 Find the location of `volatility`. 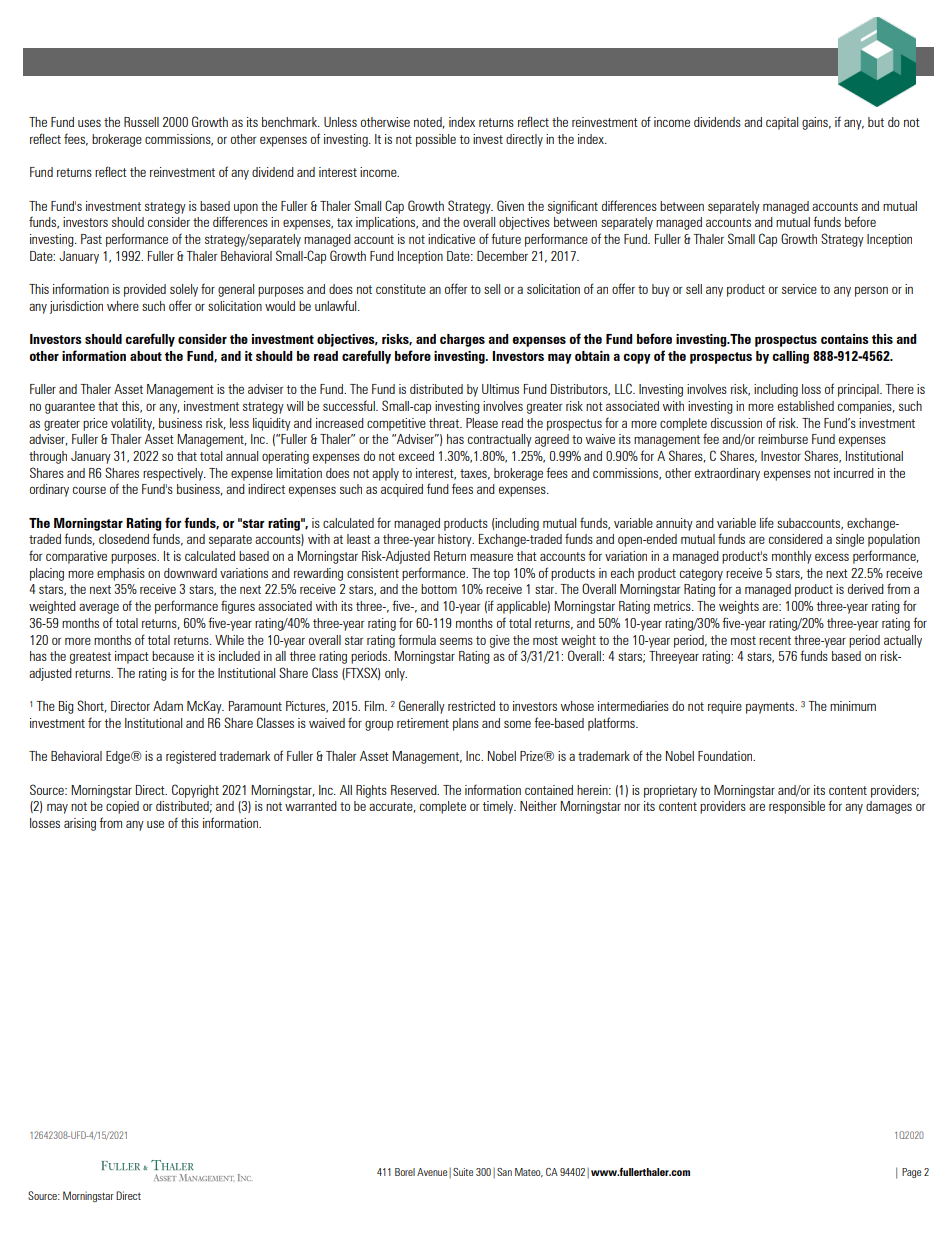

volatility is located at coordinates (133, 424).
